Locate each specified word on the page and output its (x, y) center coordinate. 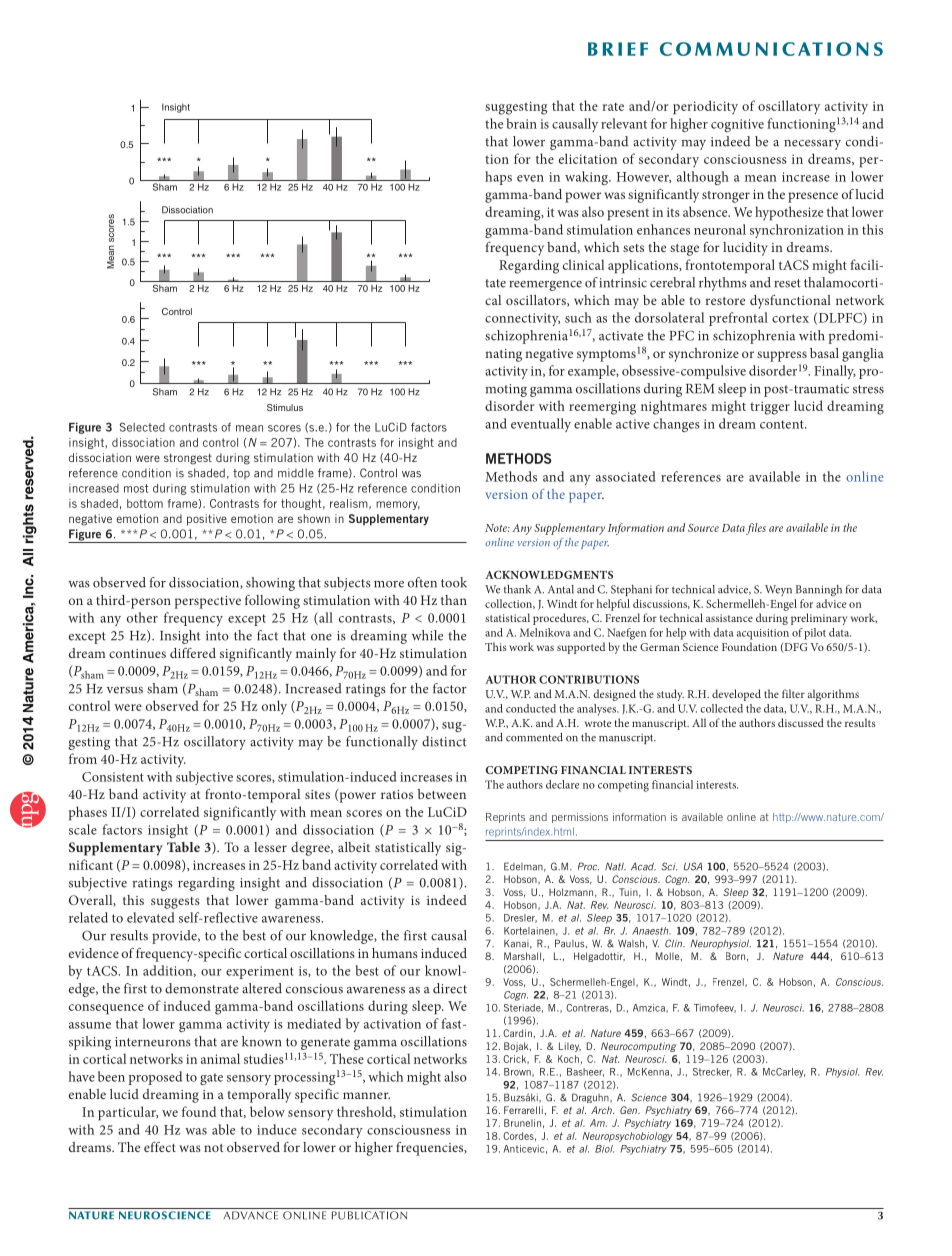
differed (193, 653)
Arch (602, 1110)
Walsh (631, 944)
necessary (812, 145)
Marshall (522, 956)
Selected (142, 427)
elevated (150, 917)
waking (587, 178)
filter (793, 693)
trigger (770, 408)
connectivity (522, 319)
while (427, 635)
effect (160, 1147)
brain (521, 123)
